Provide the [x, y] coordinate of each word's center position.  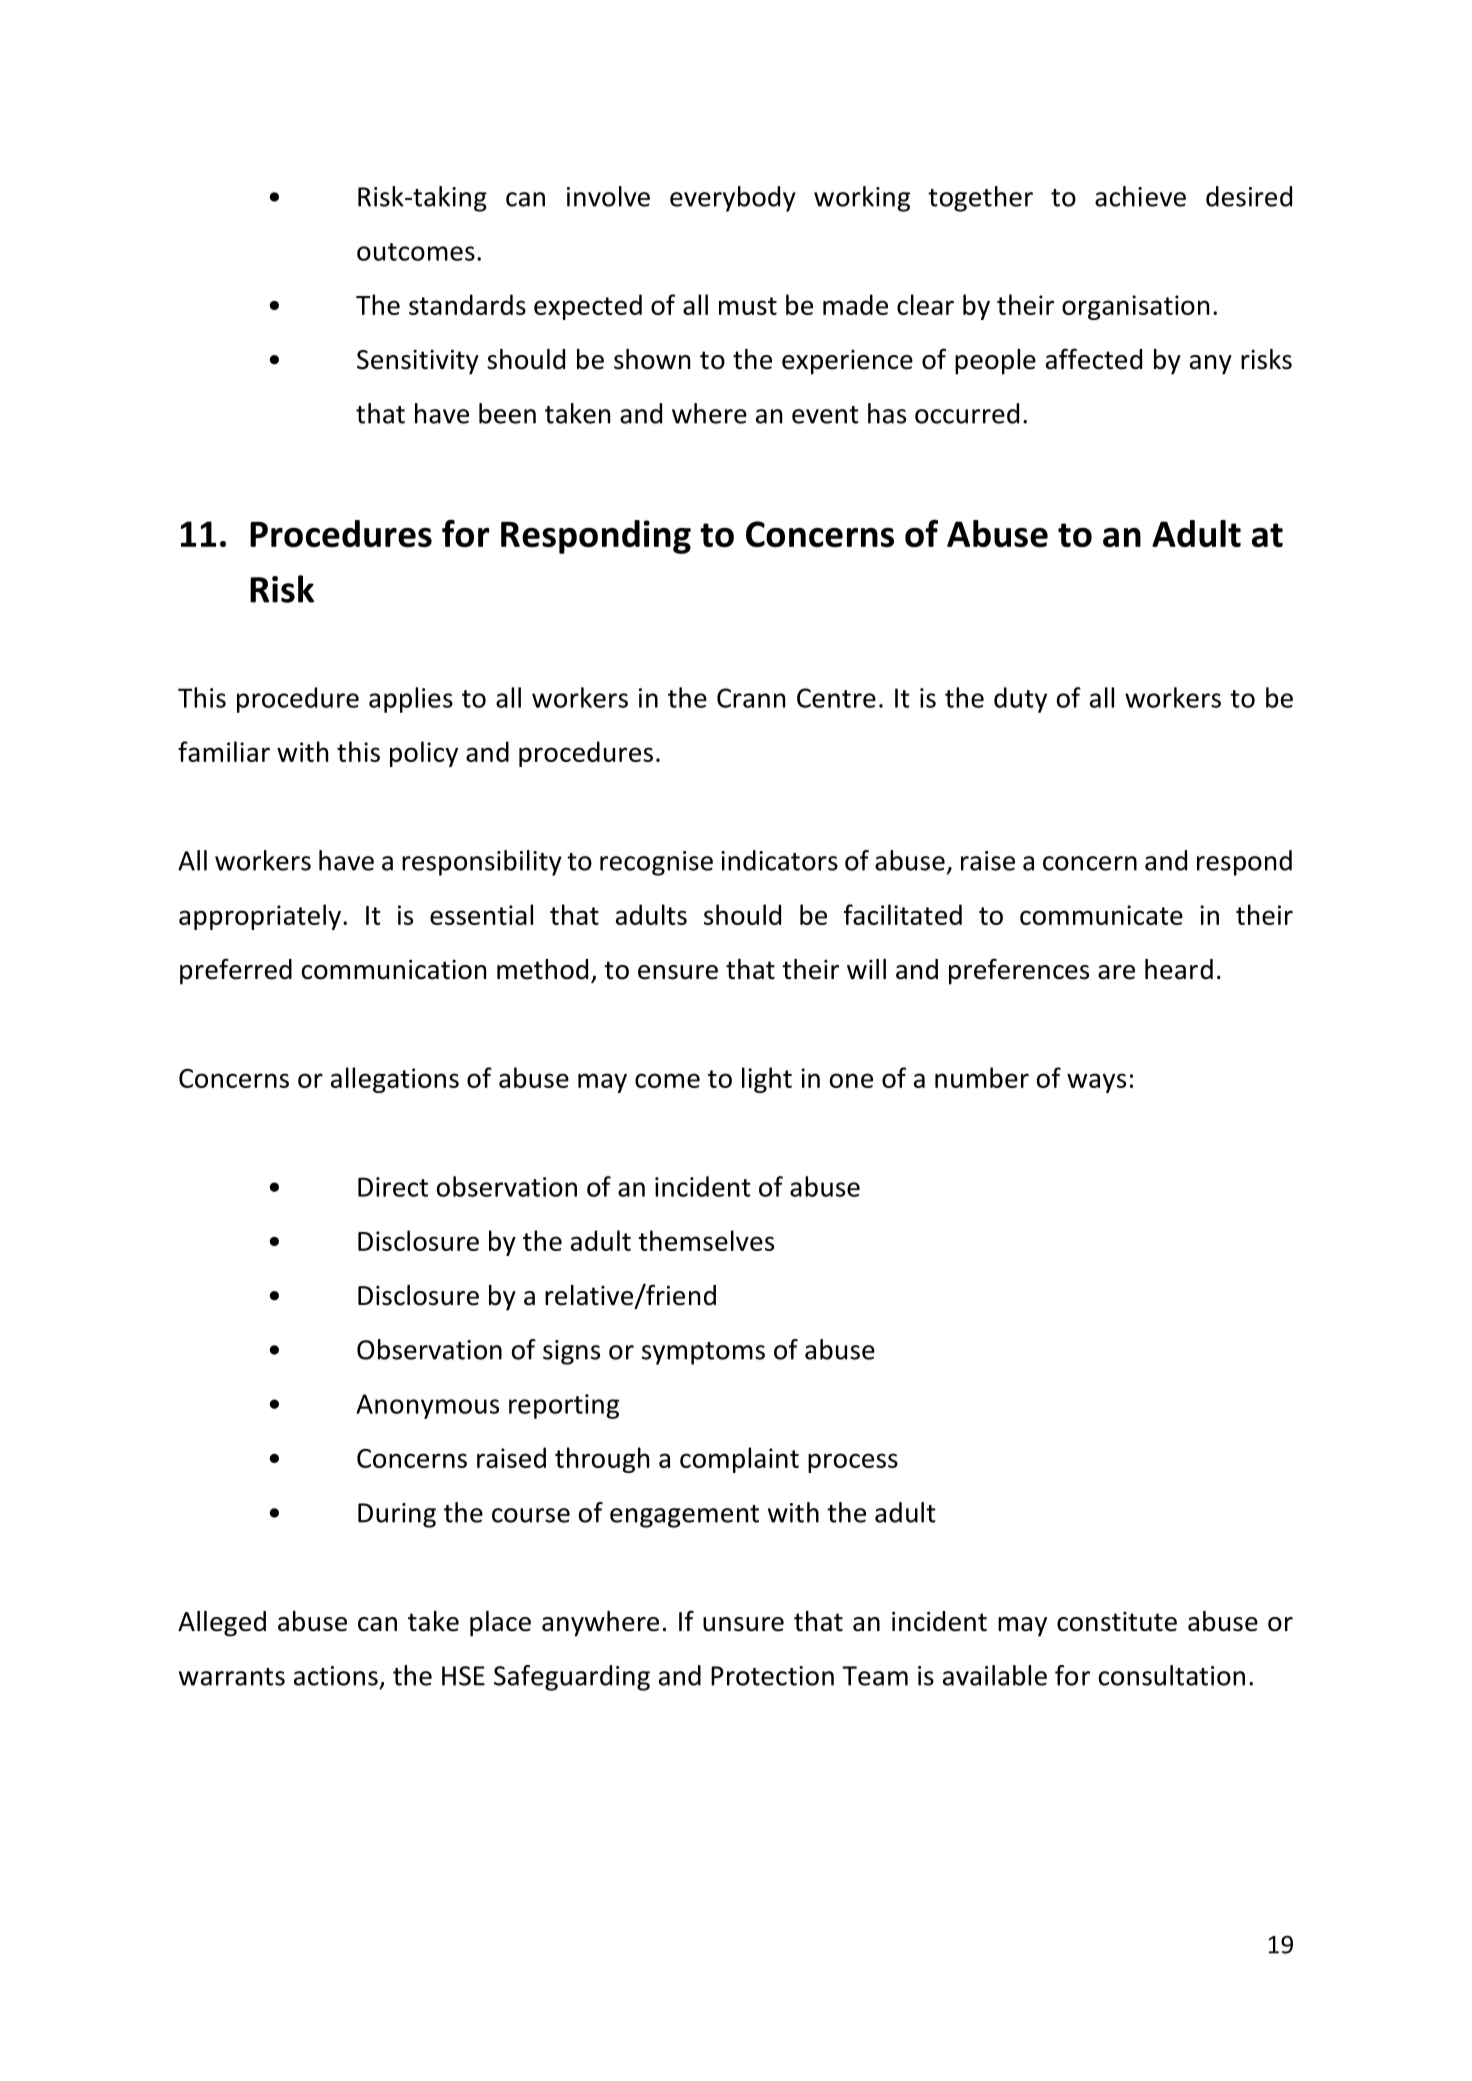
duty [1020, 700]
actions [336, 1676]
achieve [1140, 196]
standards [467, 304]
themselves [706, 1240]
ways [1096, 1083]
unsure [743, 1624]
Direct [393, 1187]
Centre [836, 698]
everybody [733, 199]
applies [411, 700]
